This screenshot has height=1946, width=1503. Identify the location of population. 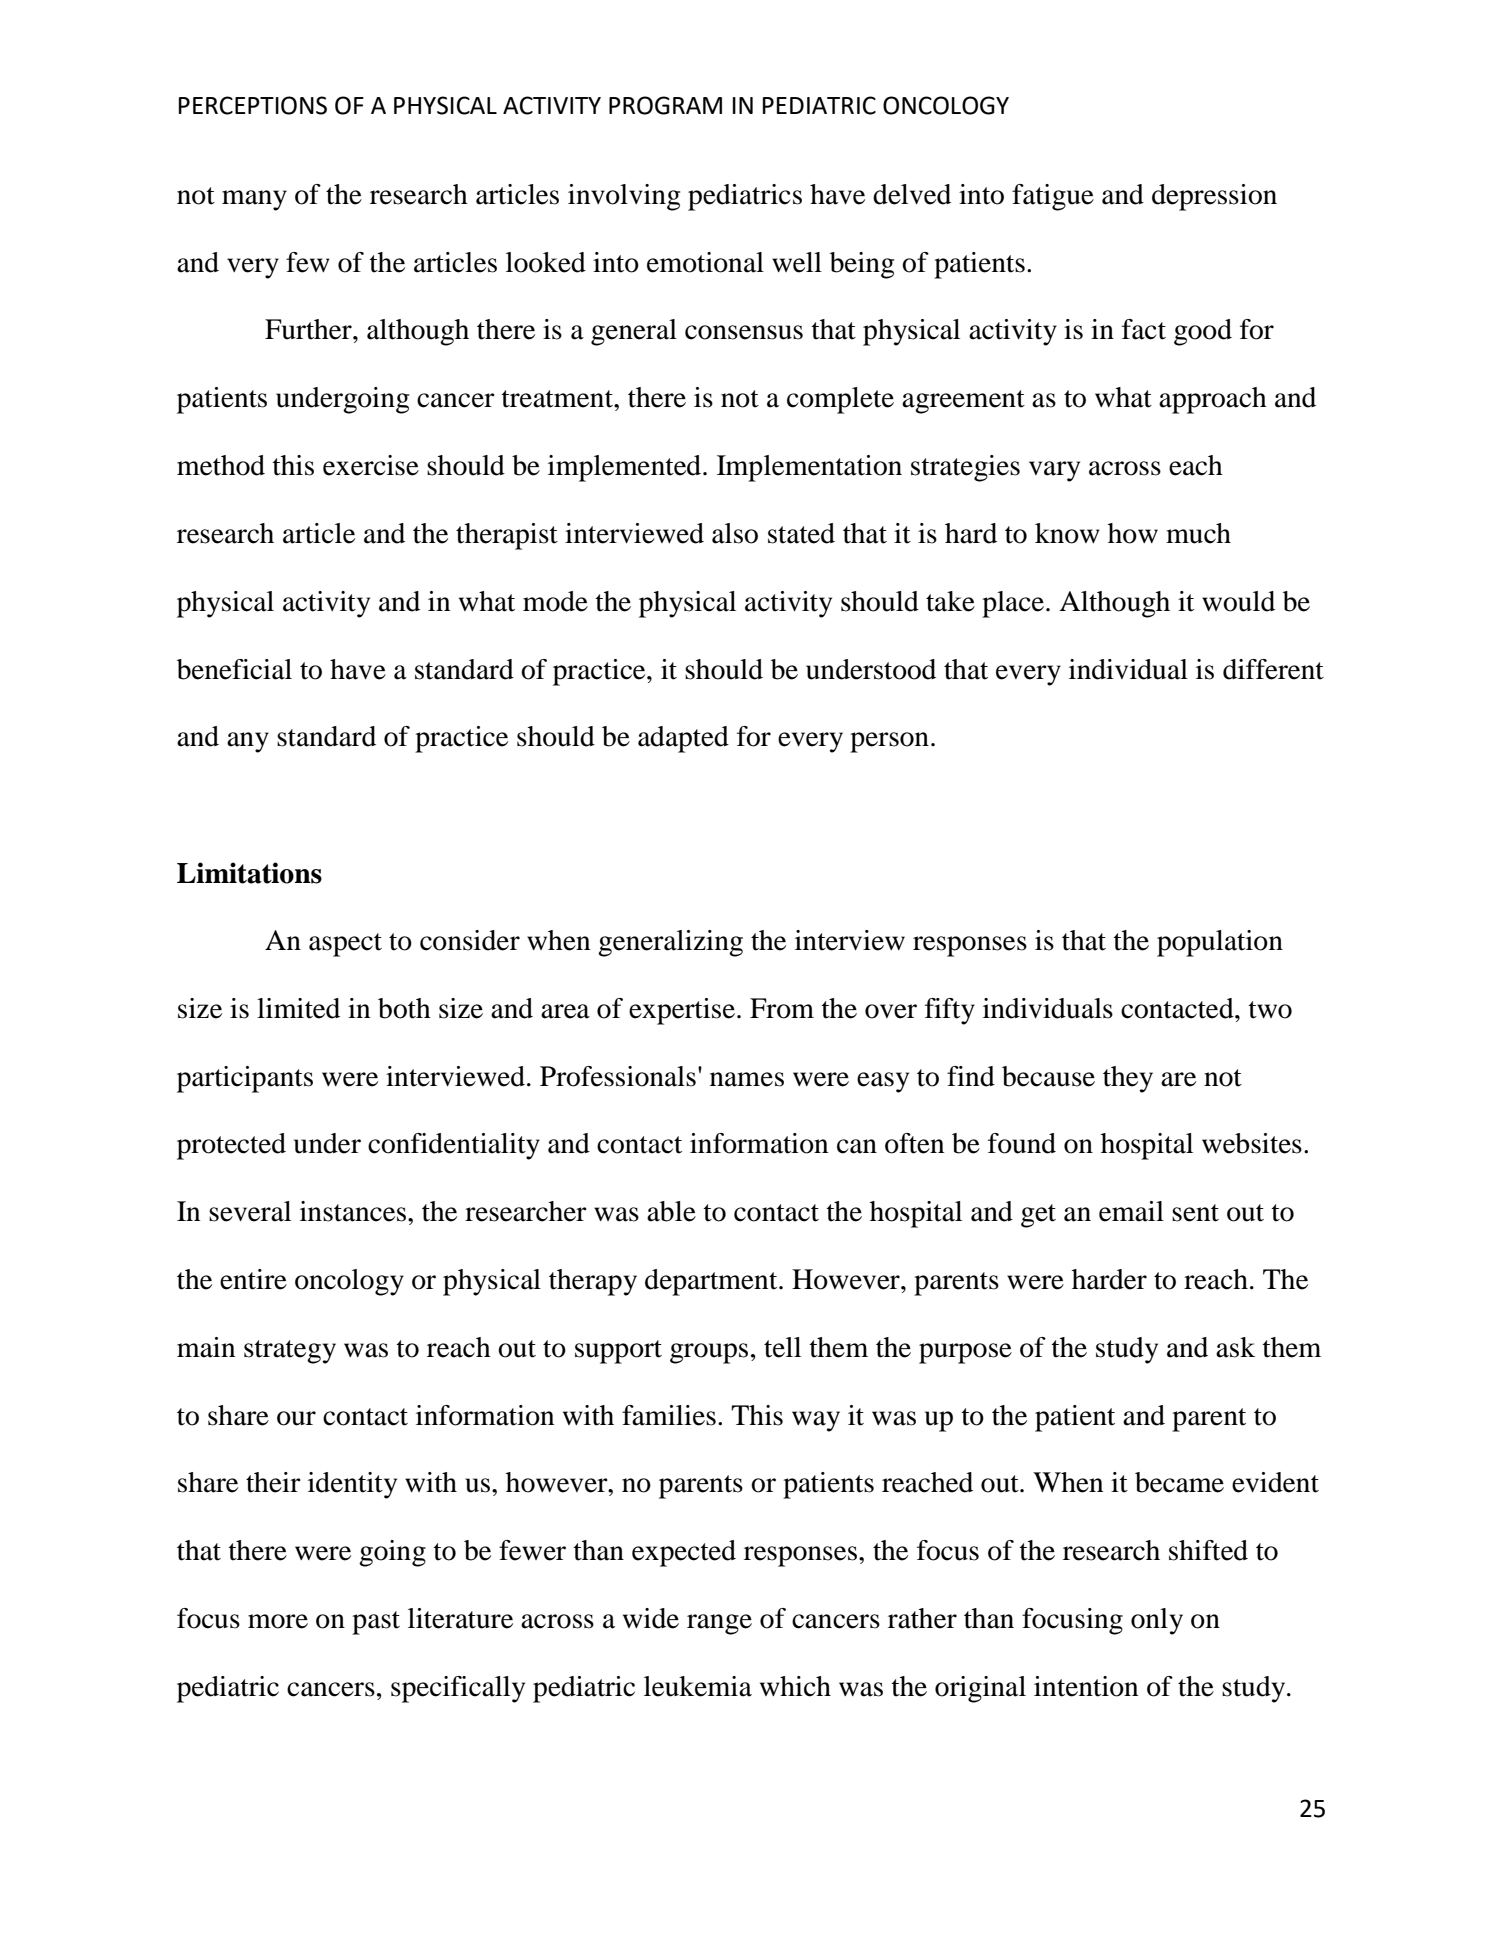
(1220, 943).
